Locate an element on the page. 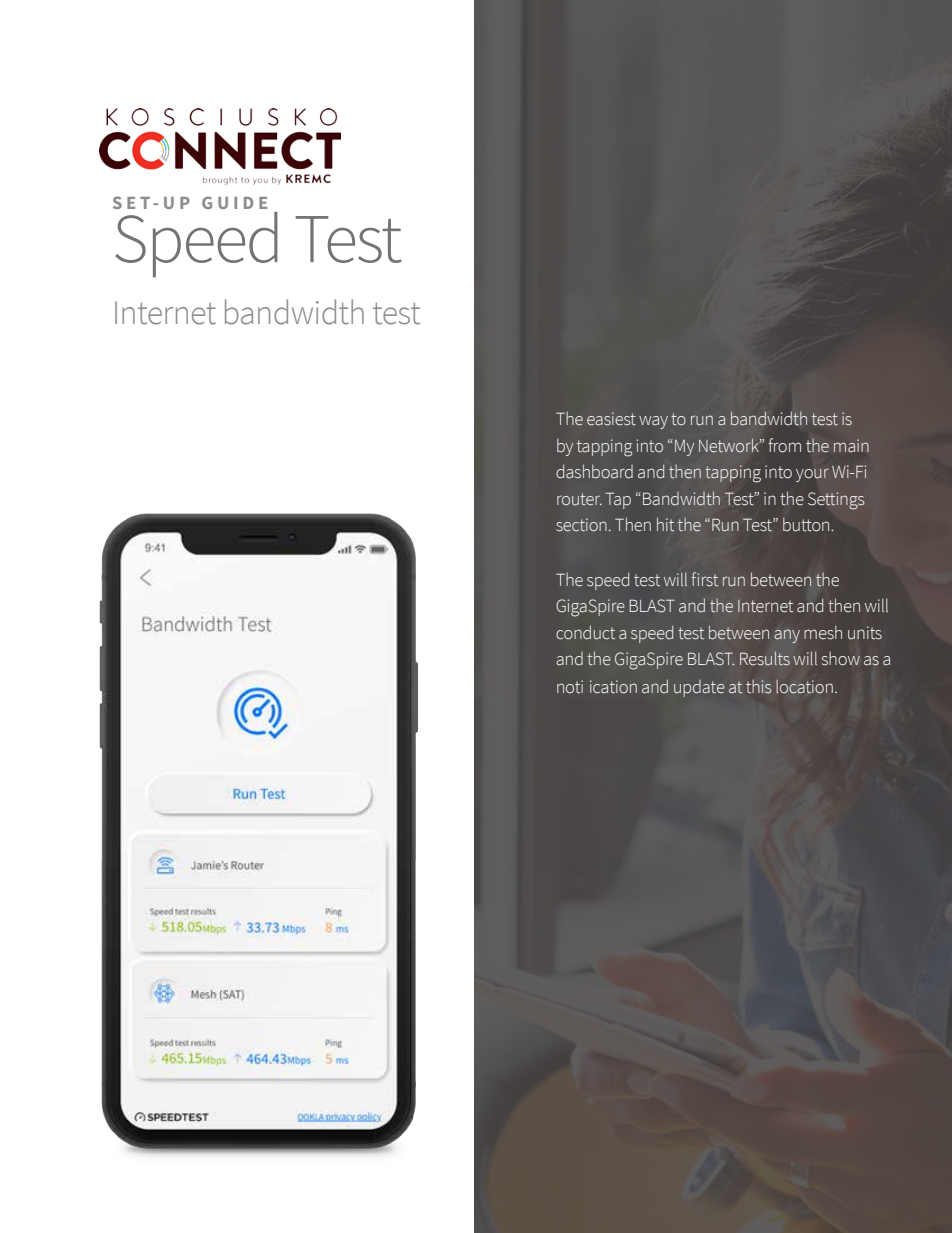 The height and width of the page is (1233, 952). Results is located at coordinates (765, 658).
